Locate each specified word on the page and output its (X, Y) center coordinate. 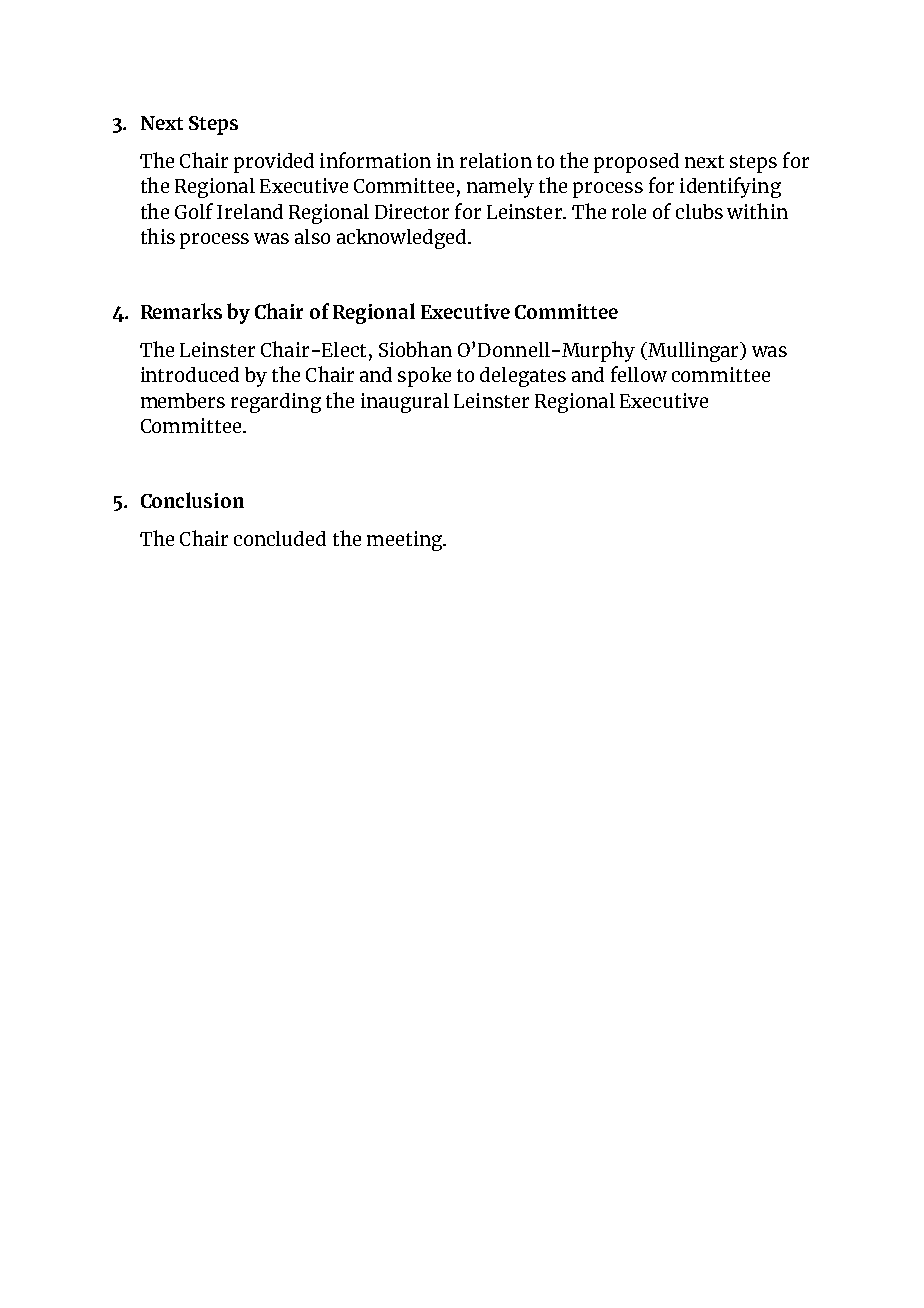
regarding (276, 403)
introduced (190, 374)
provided (274, 163)
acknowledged (403, 239)
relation (496, 160)
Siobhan (415, 349)
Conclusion (192, 500)
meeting (406, 541)
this (158, 236)
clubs (699, 211)
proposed (636, 163)
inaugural (405, 403)
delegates (523, 377)
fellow (639, 374)
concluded (280, 538)
